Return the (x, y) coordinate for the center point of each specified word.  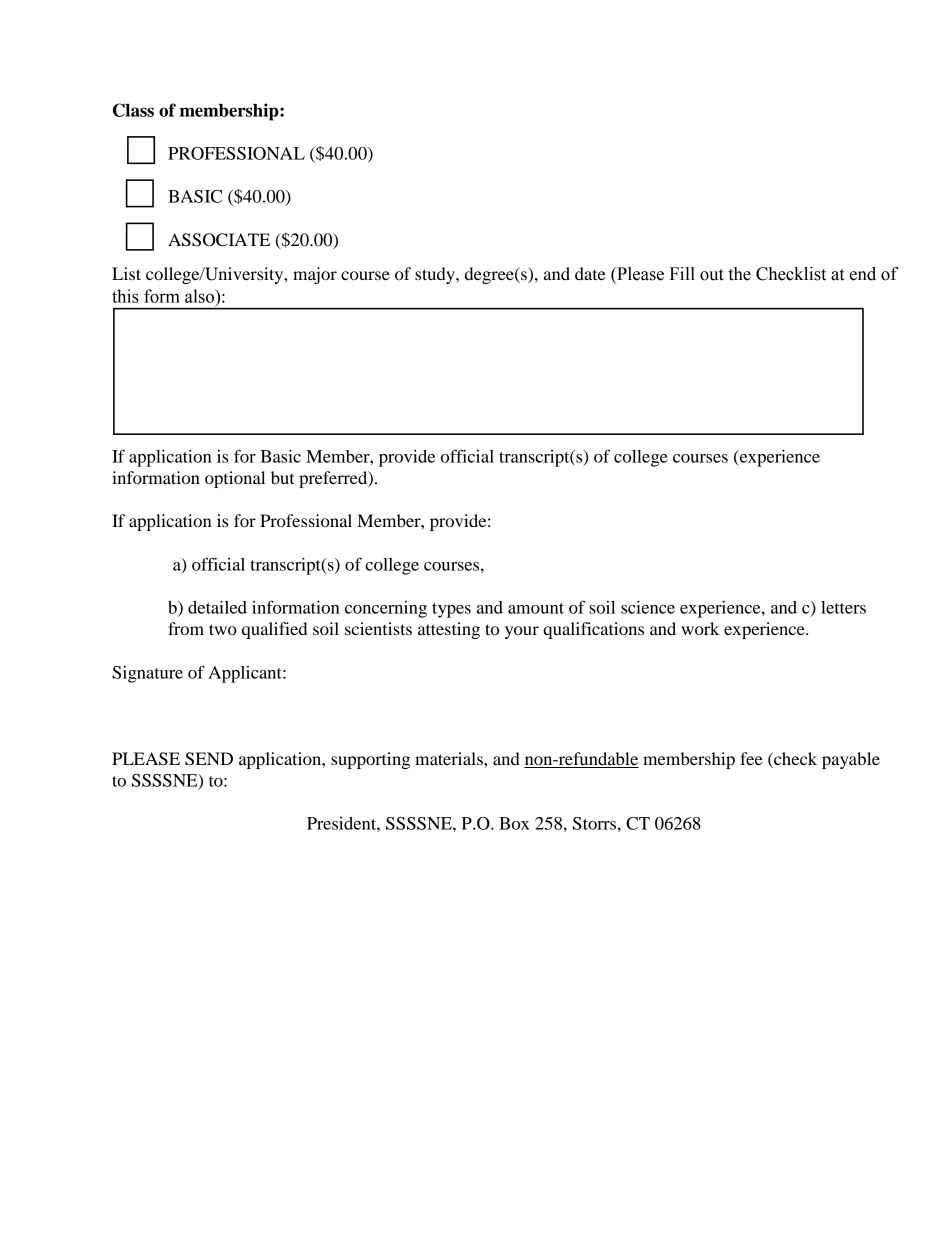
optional (235, 479)
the (740, 274)
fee (751, 758)
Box (514, 823)
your (522, 632)
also (200, 296)
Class (133, 110)
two (223, 629)
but (282, 477)
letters (843, 607)
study (436, 275)
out (712, 275)
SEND (209, 759)
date (590, 273)
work (700, 628)
